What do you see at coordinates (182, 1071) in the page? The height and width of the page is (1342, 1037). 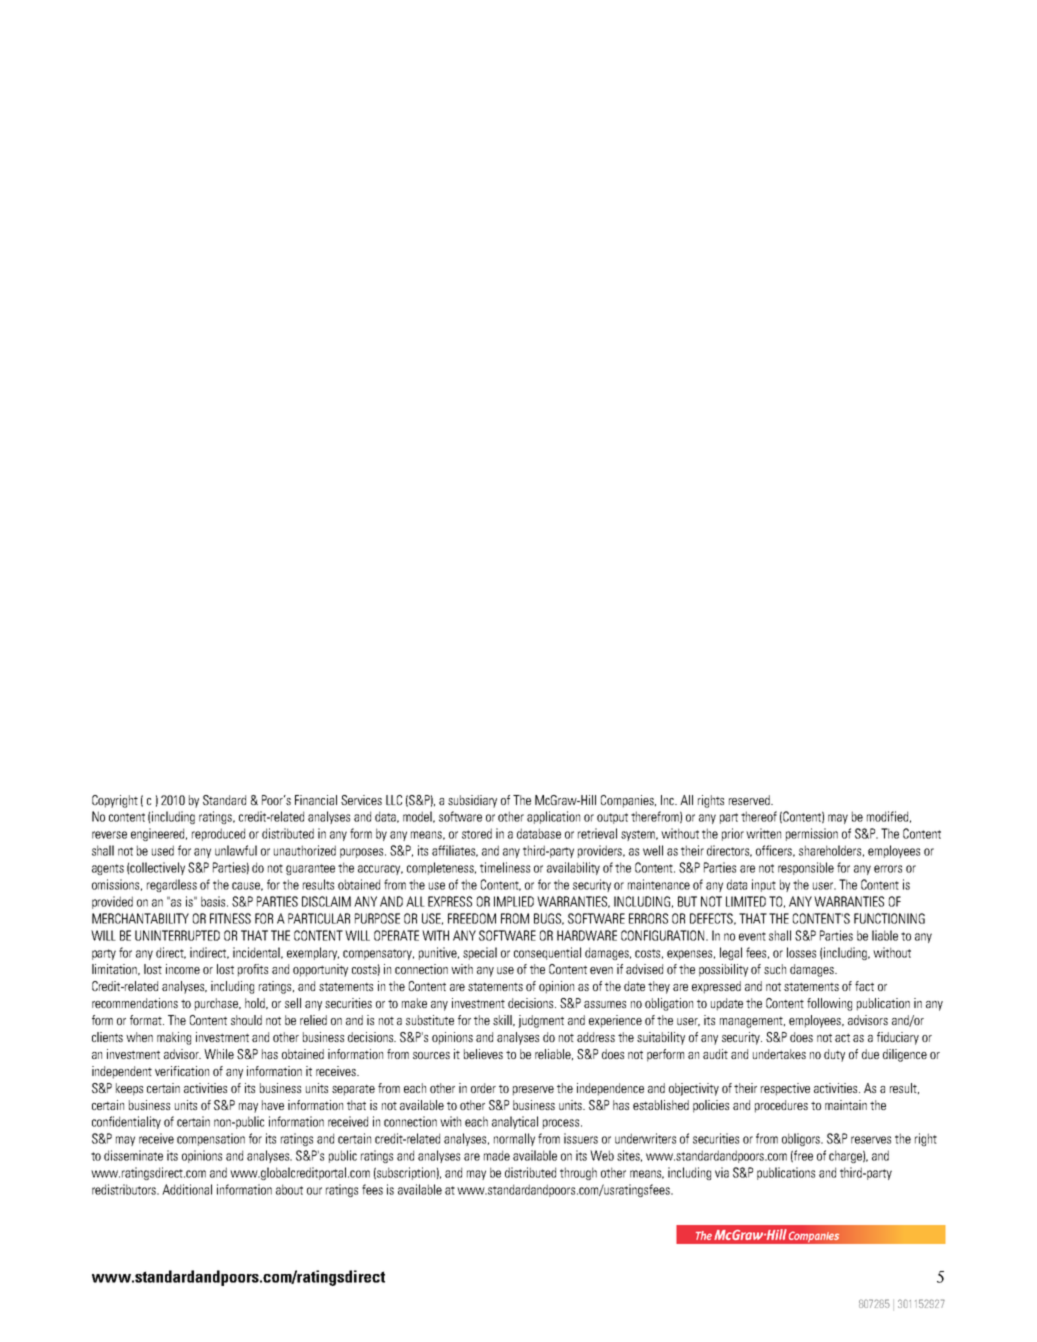 I see `verification` at bounding box center [182, 1071].
